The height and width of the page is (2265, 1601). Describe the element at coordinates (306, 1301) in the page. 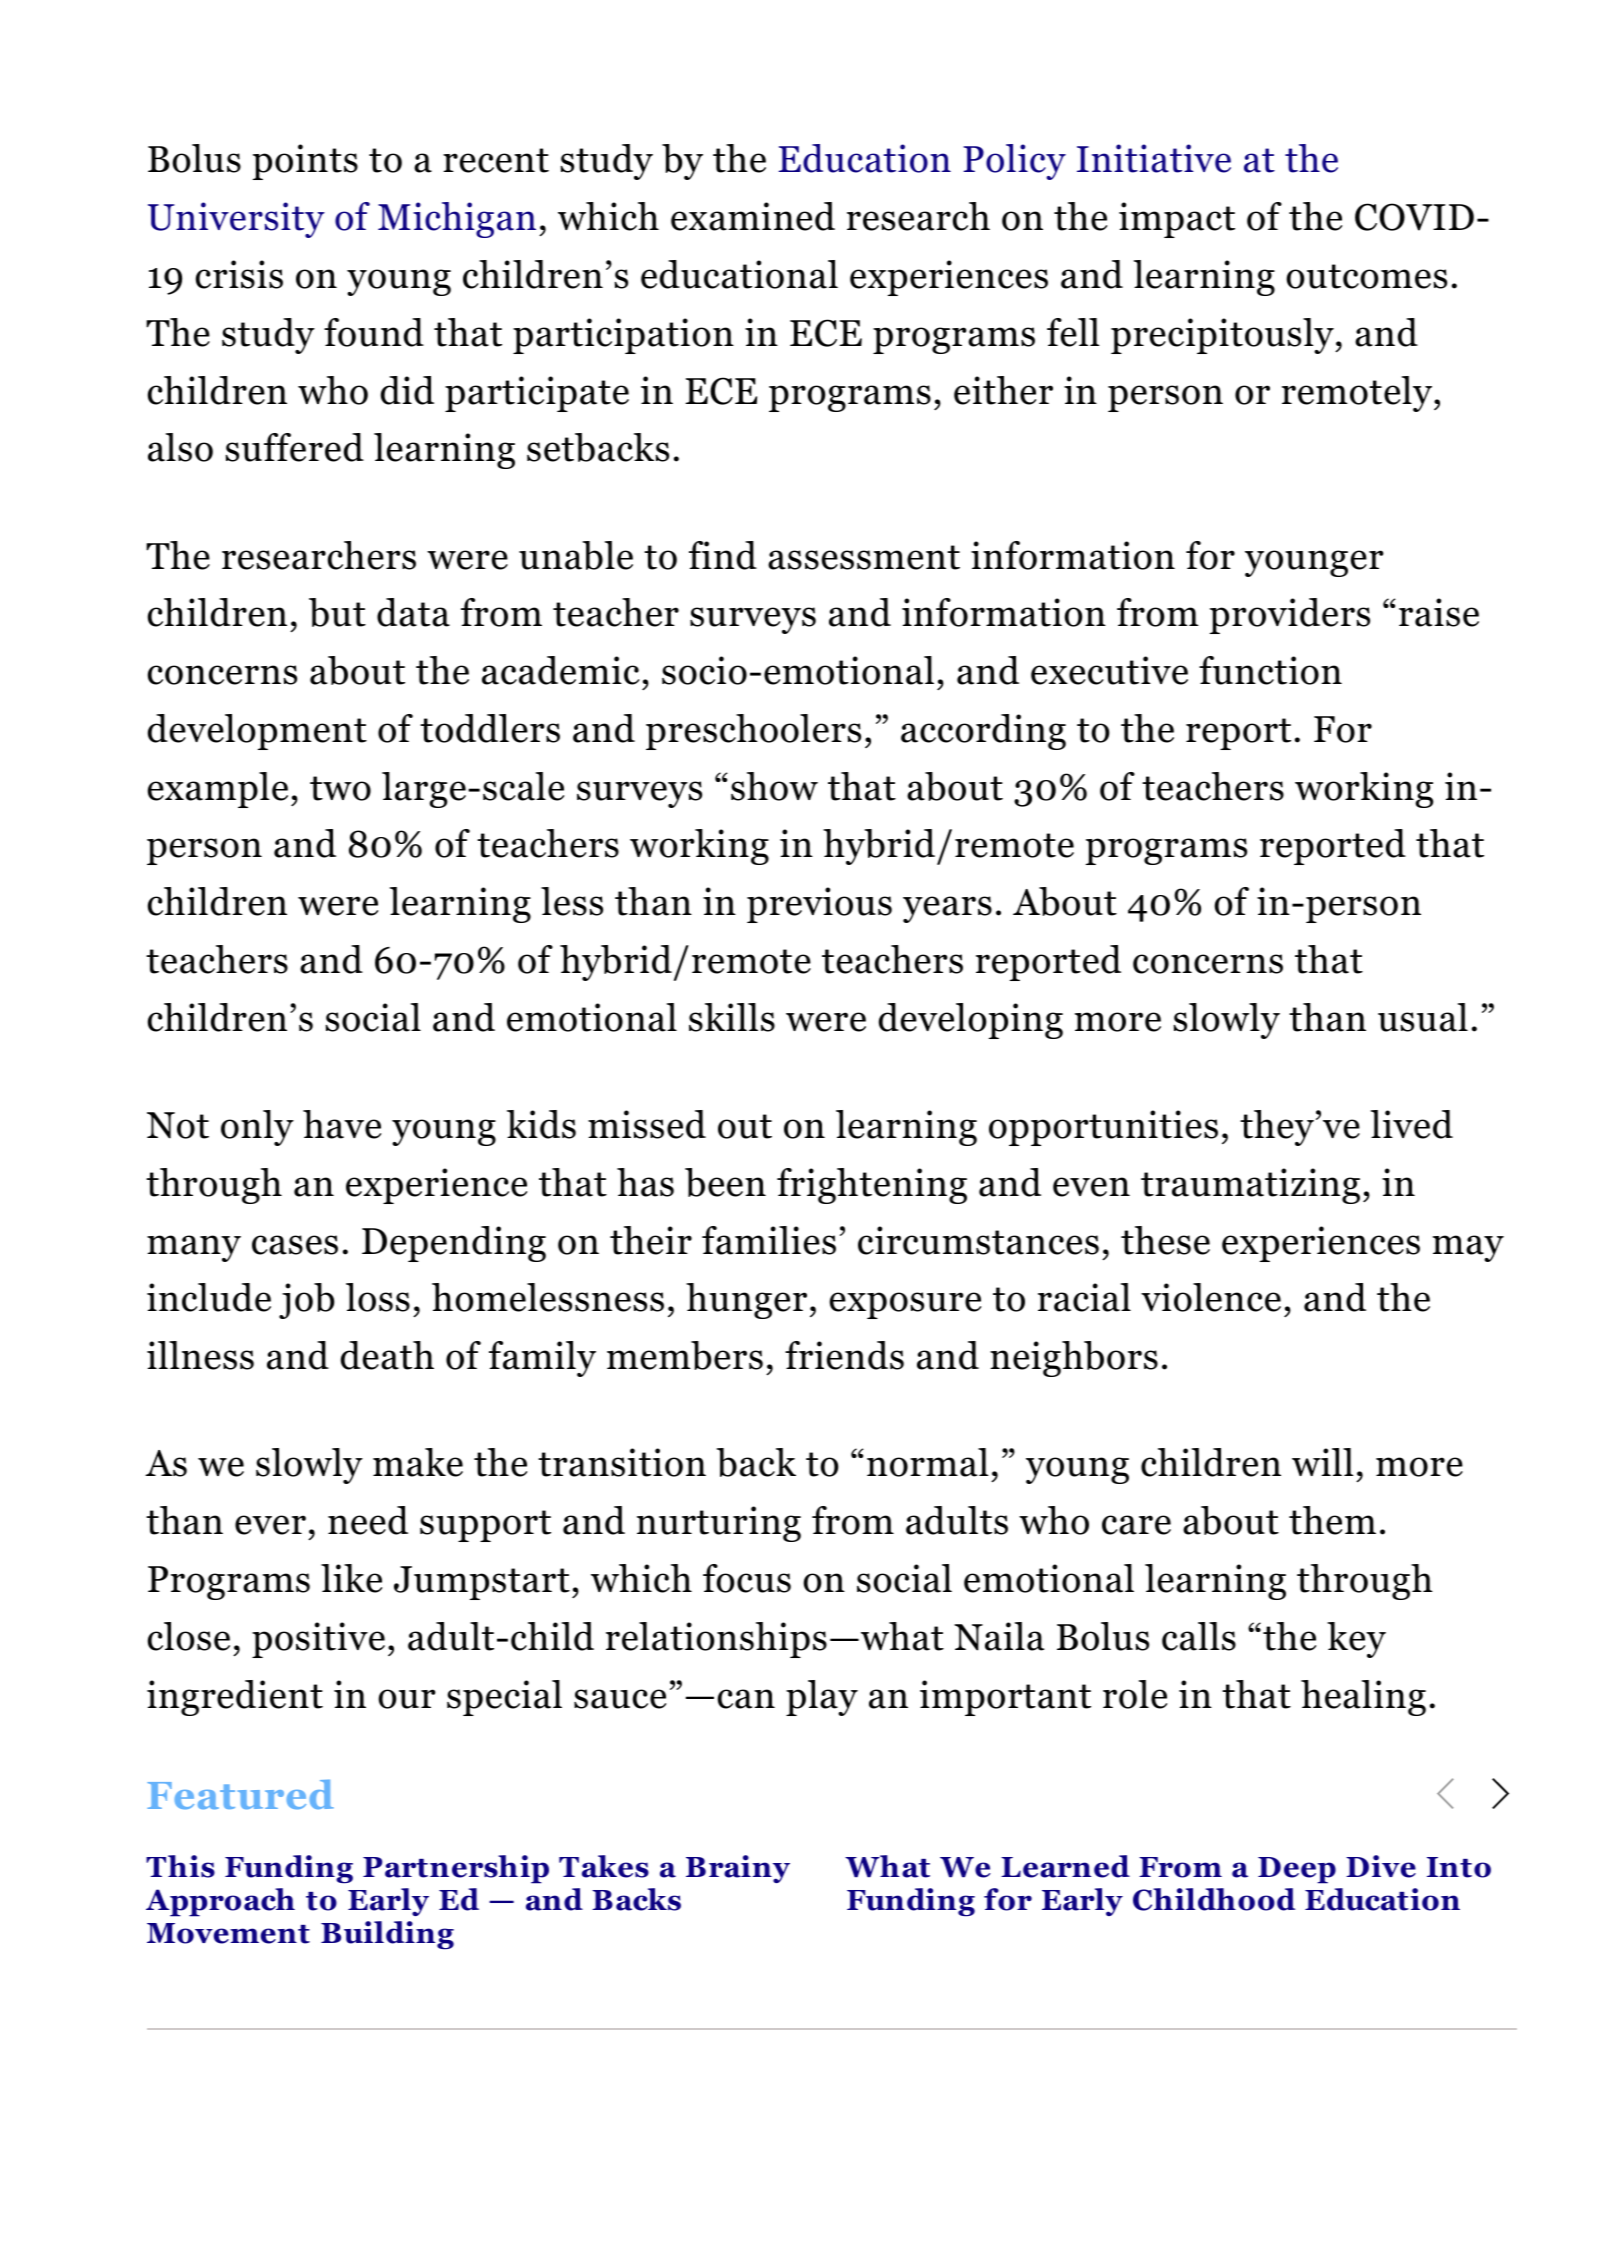

I see `job` at that location.
